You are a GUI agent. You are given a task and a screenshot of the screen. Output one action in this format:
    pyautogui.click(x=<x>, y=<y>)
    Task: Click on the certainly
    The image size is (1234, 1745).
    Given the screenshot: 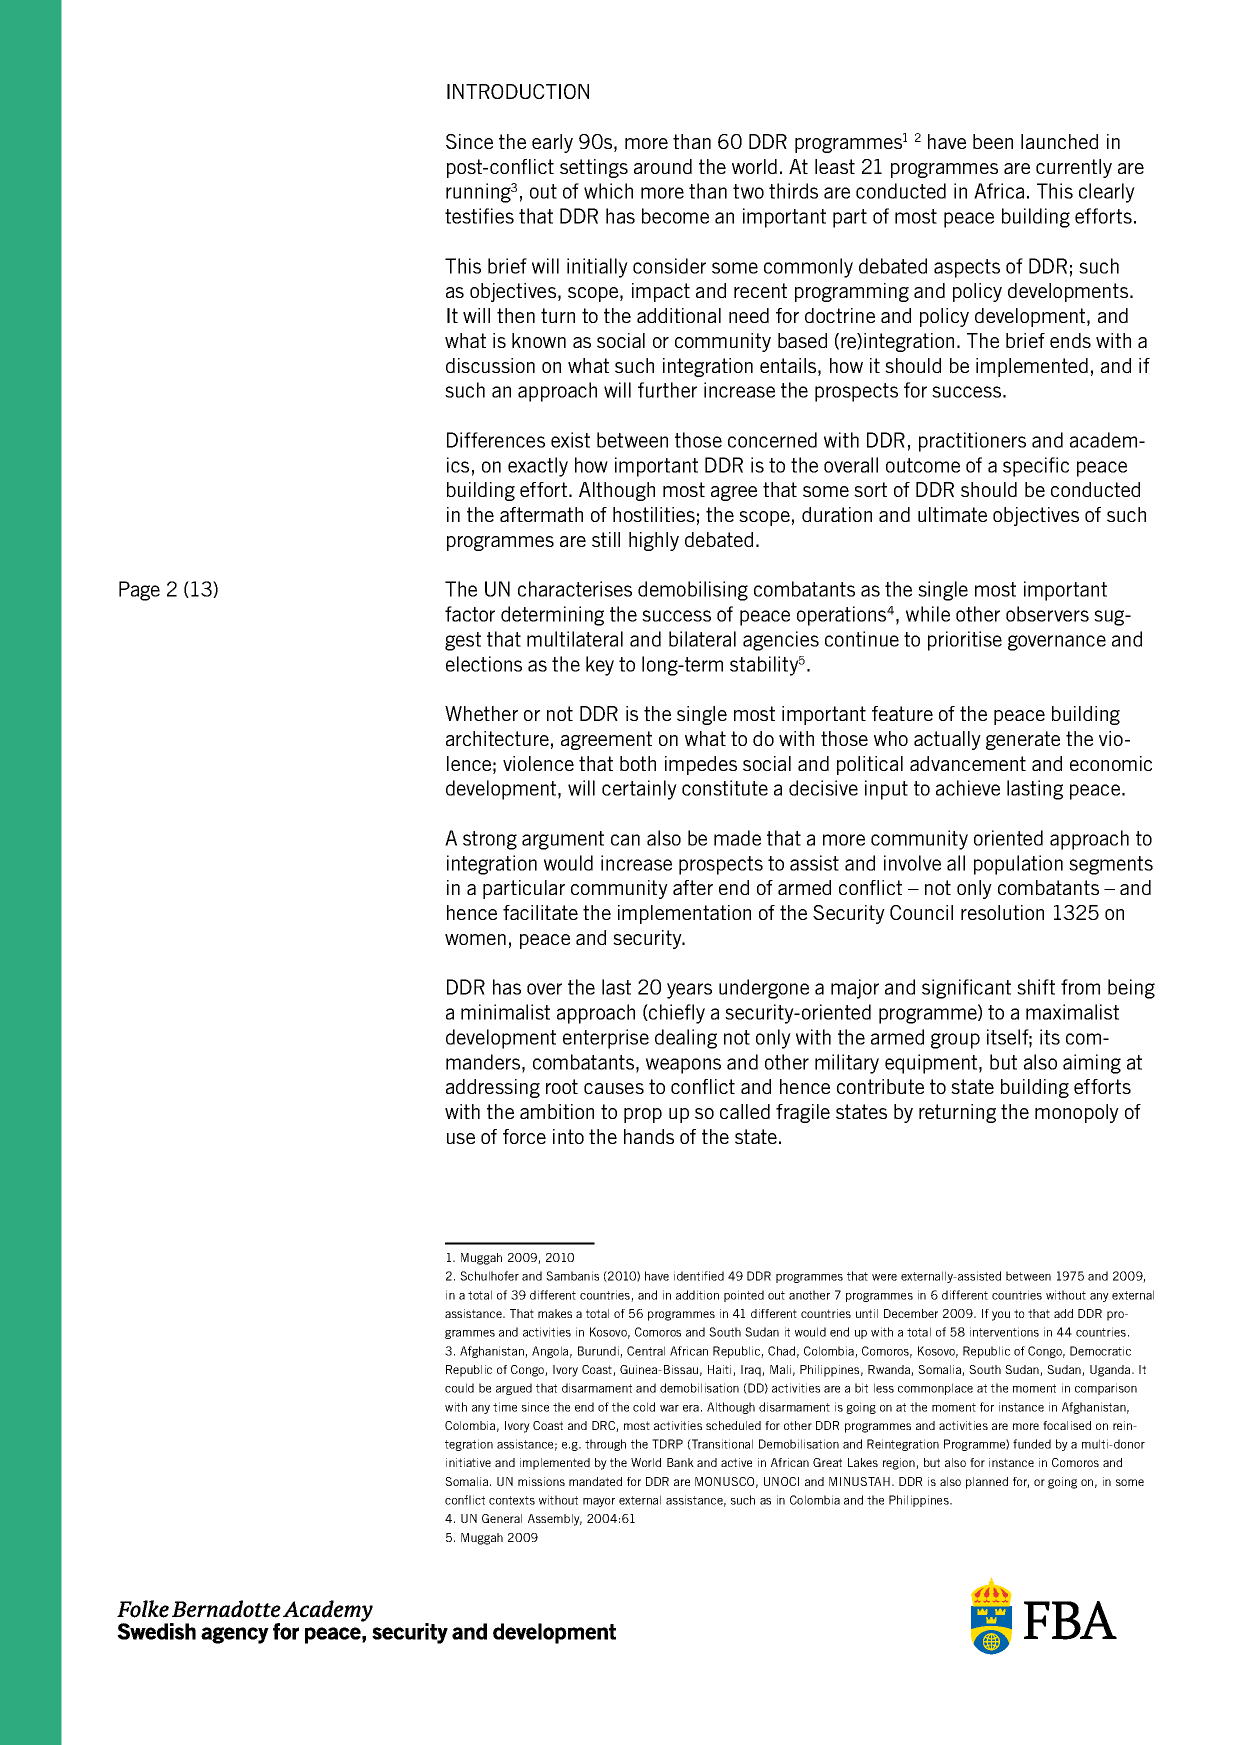 What is the action you would take?
    pyautogui.click(x=639, y=790)
